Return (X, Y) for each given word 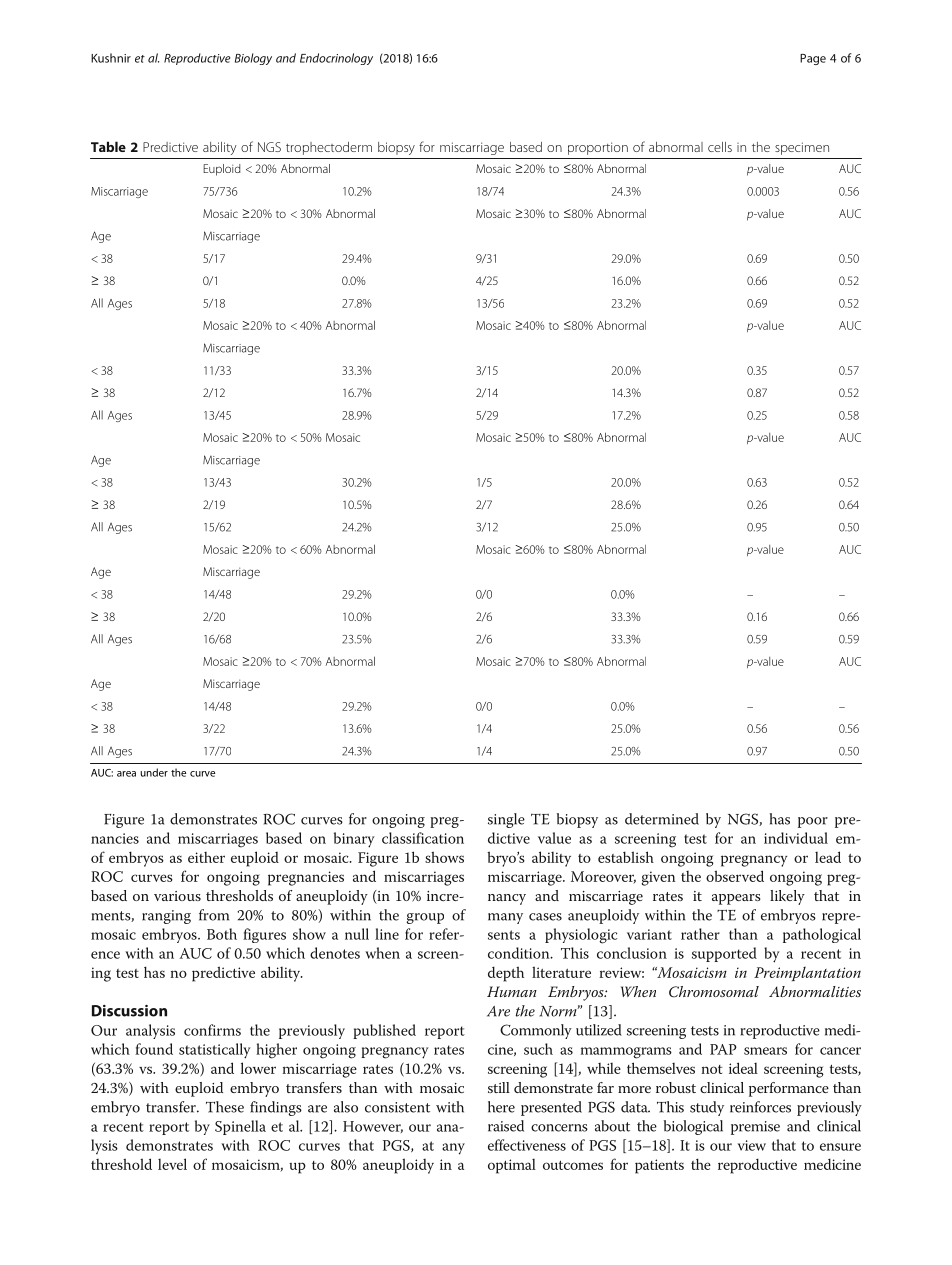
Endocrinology (336, 59)
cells (720, 147)
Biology (253, 59)
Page (813, 59)
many (505, 918)
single (506, 820)
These (225, 1107)
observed (735, 876)
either (206, 857)
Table (108, 146)
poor (813, 822)
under (154, 772)
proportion (598, 148)
